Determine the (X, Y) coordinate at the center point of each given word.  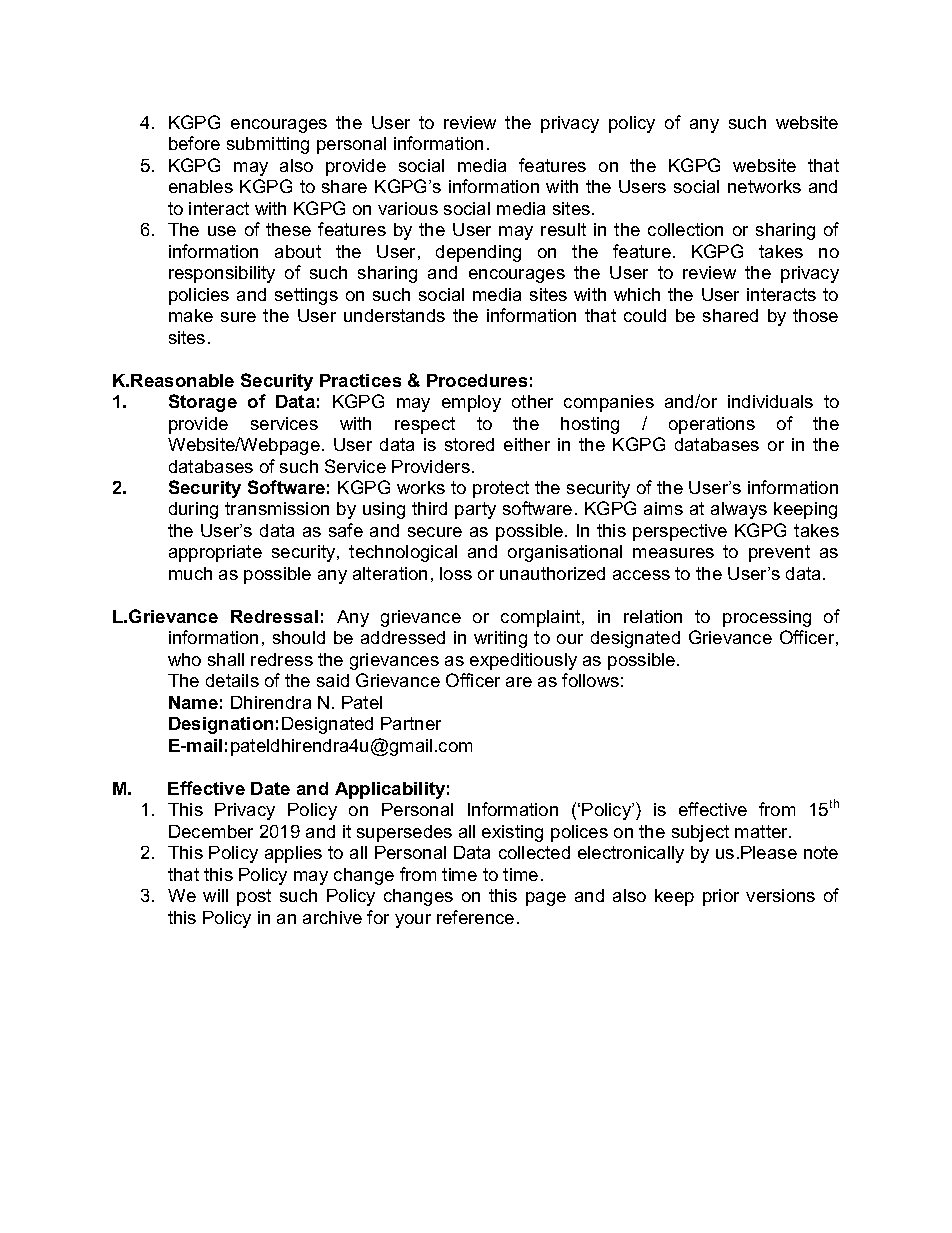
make (191, 315)
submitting (268, 145)
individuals (770, 401)
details (232, 680)
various (408, 208)
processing (767, 618)
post (254, 897)
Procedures (477, 380)
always (739, 510)
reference (475, 917)
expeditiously (523, 661)
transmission (277, 508)
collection (685, 229)
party (475, 510)
